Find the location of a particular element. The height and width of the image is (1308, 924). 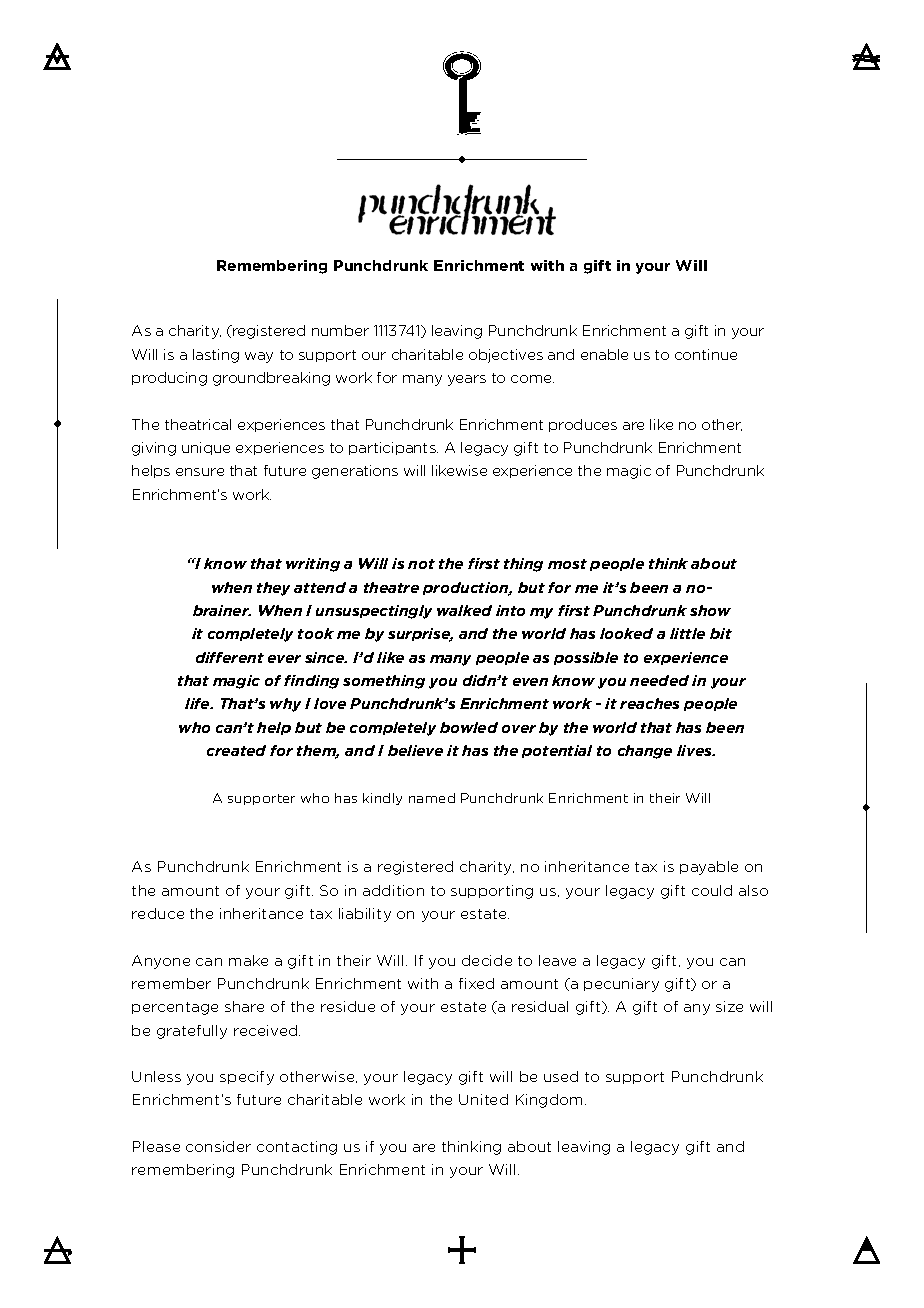

years is located at coordinates (467, 380).
